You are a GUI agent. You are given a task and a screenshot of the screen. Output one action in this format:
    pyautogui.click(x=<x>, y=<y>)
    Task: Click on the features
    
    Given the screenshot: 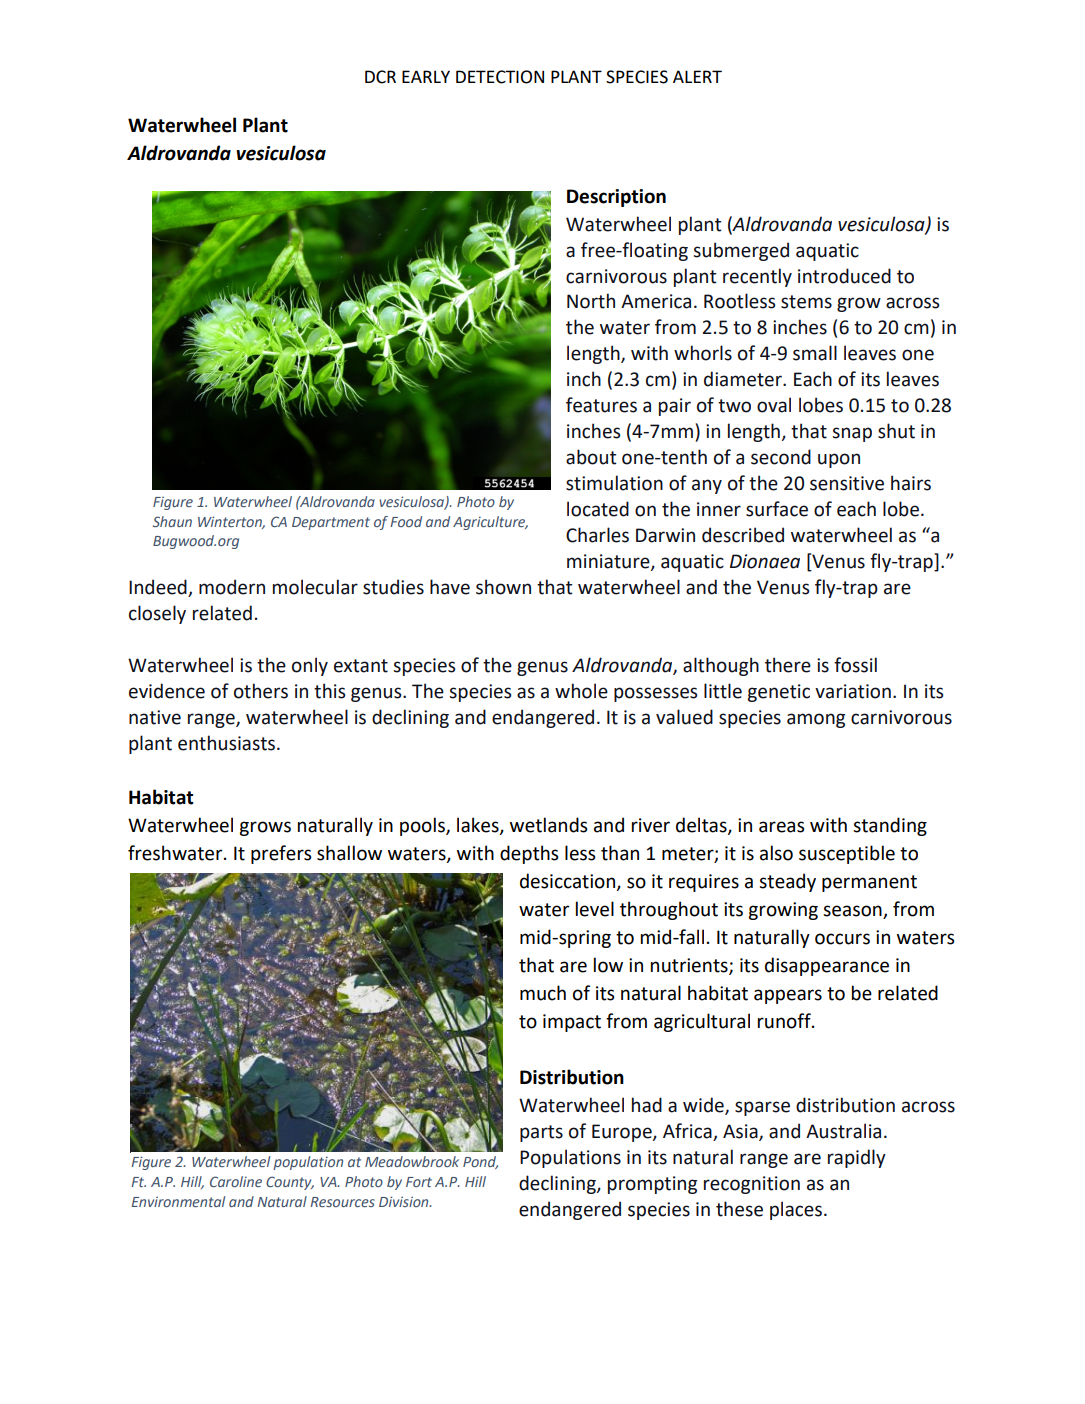 What is the action you would take?
    pyautogui.click(x=601, y=405)
